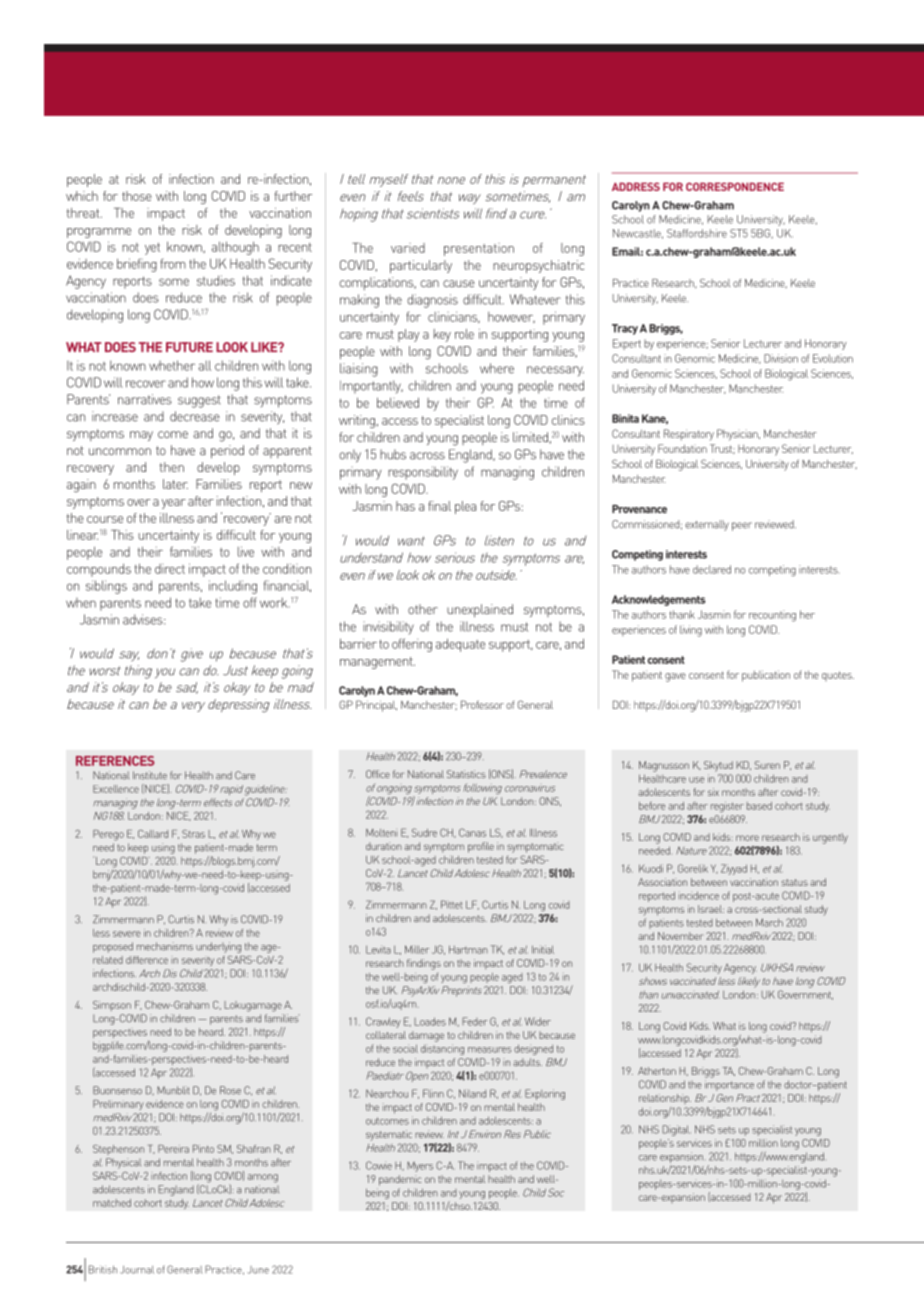 The height and width of the page is (1308, 924). What do you see at coordinates (152, 249) in the page?
I see `yet` at bounding box center [152, 249].
